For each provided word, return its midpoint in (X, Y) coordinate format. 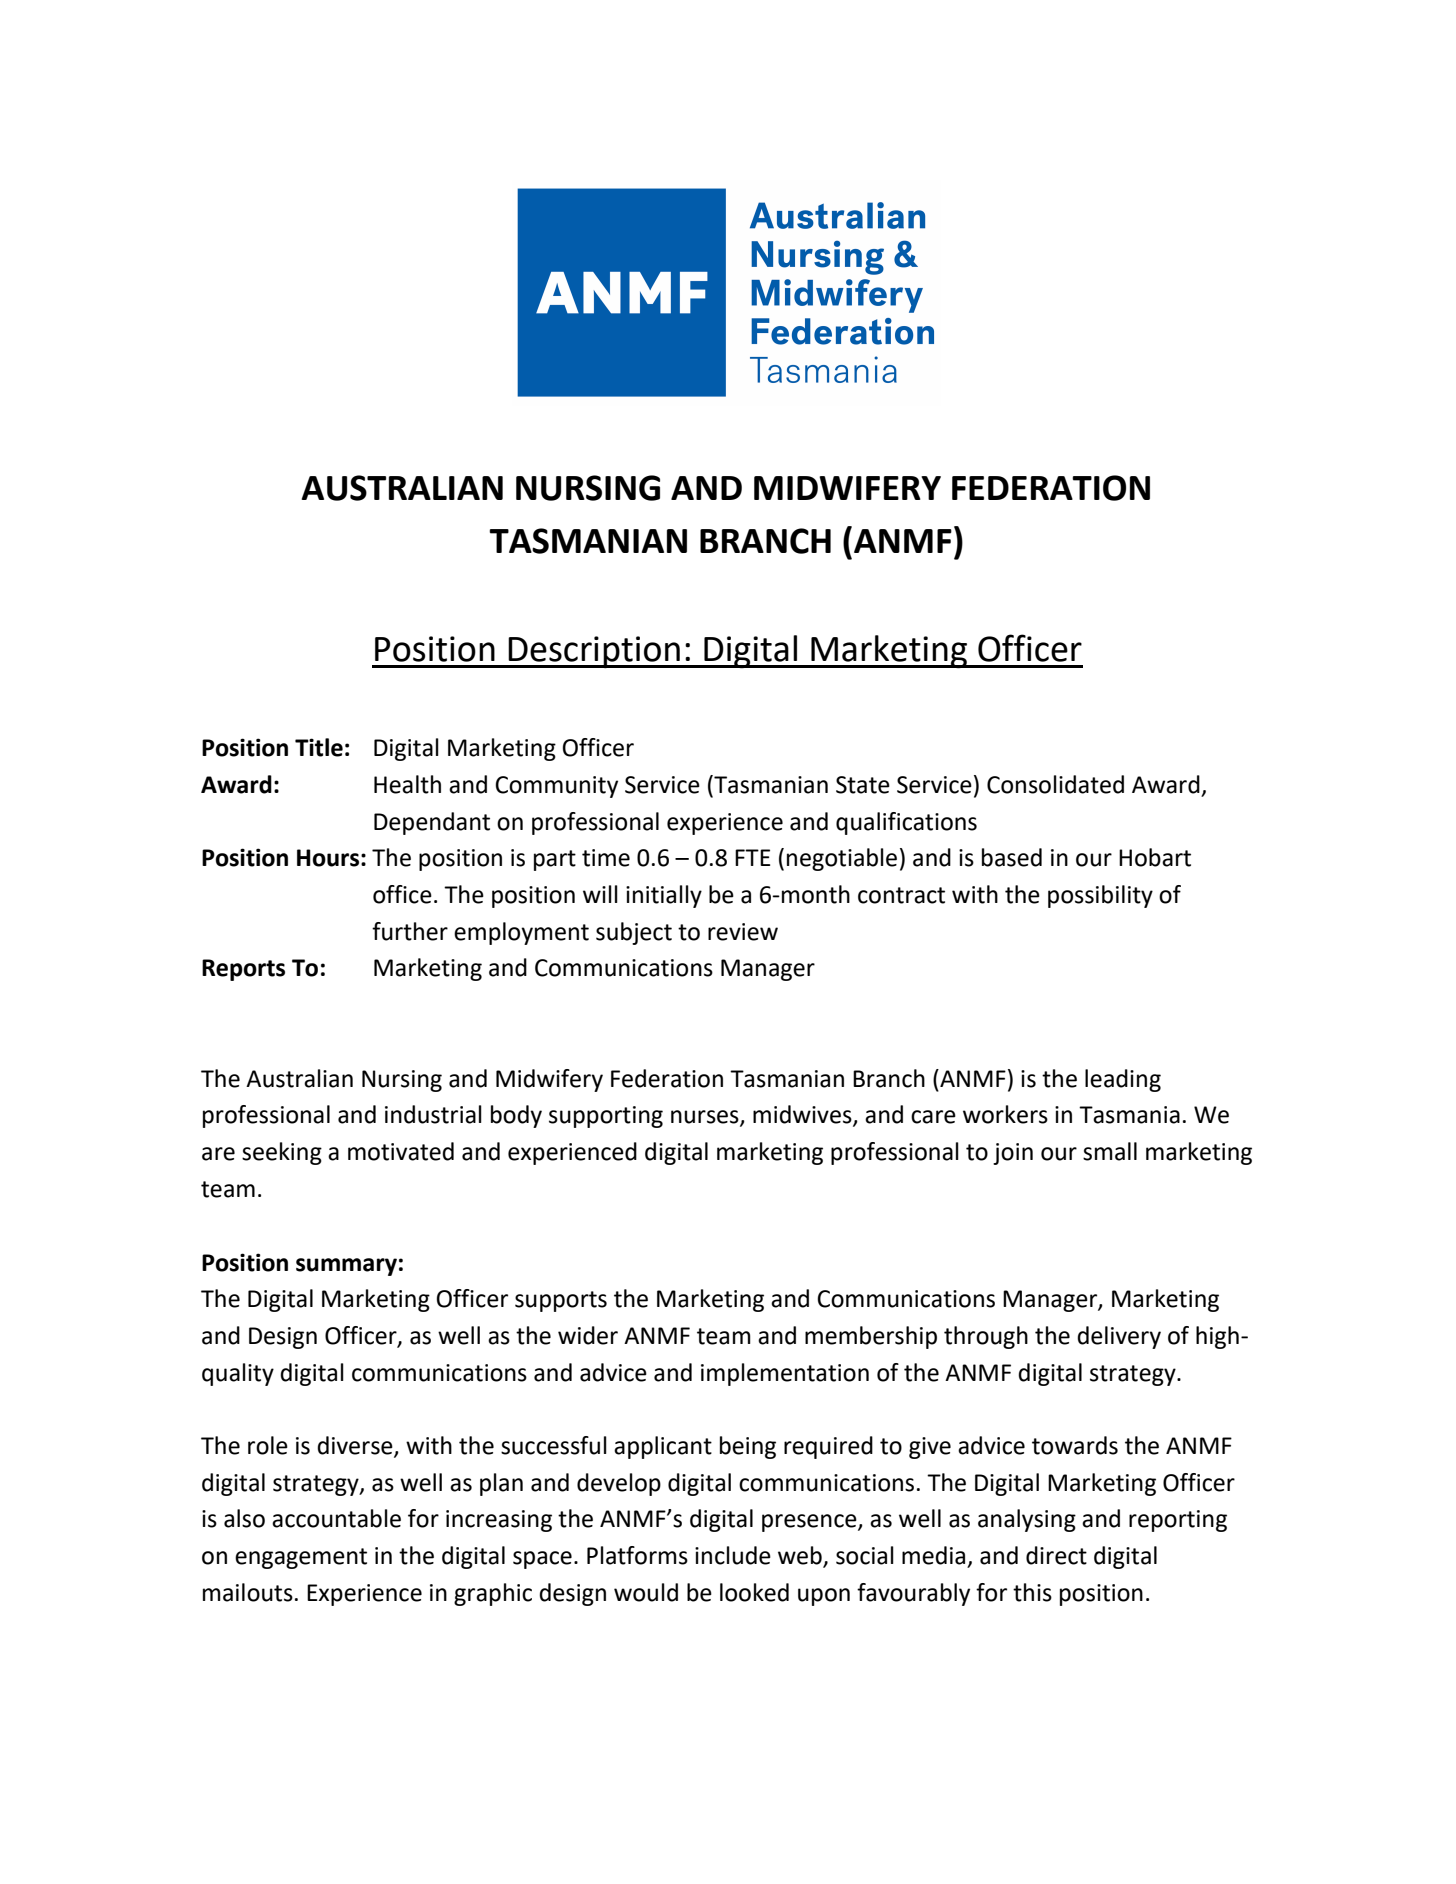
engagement (301, 1558)
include (733, 1555)
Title (319, 747)
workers (1005, 1114)
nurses (706, 1118)
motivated (401, 1151)
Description (594, 652)
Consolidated (1055, 784)
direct (1056, 1555)
